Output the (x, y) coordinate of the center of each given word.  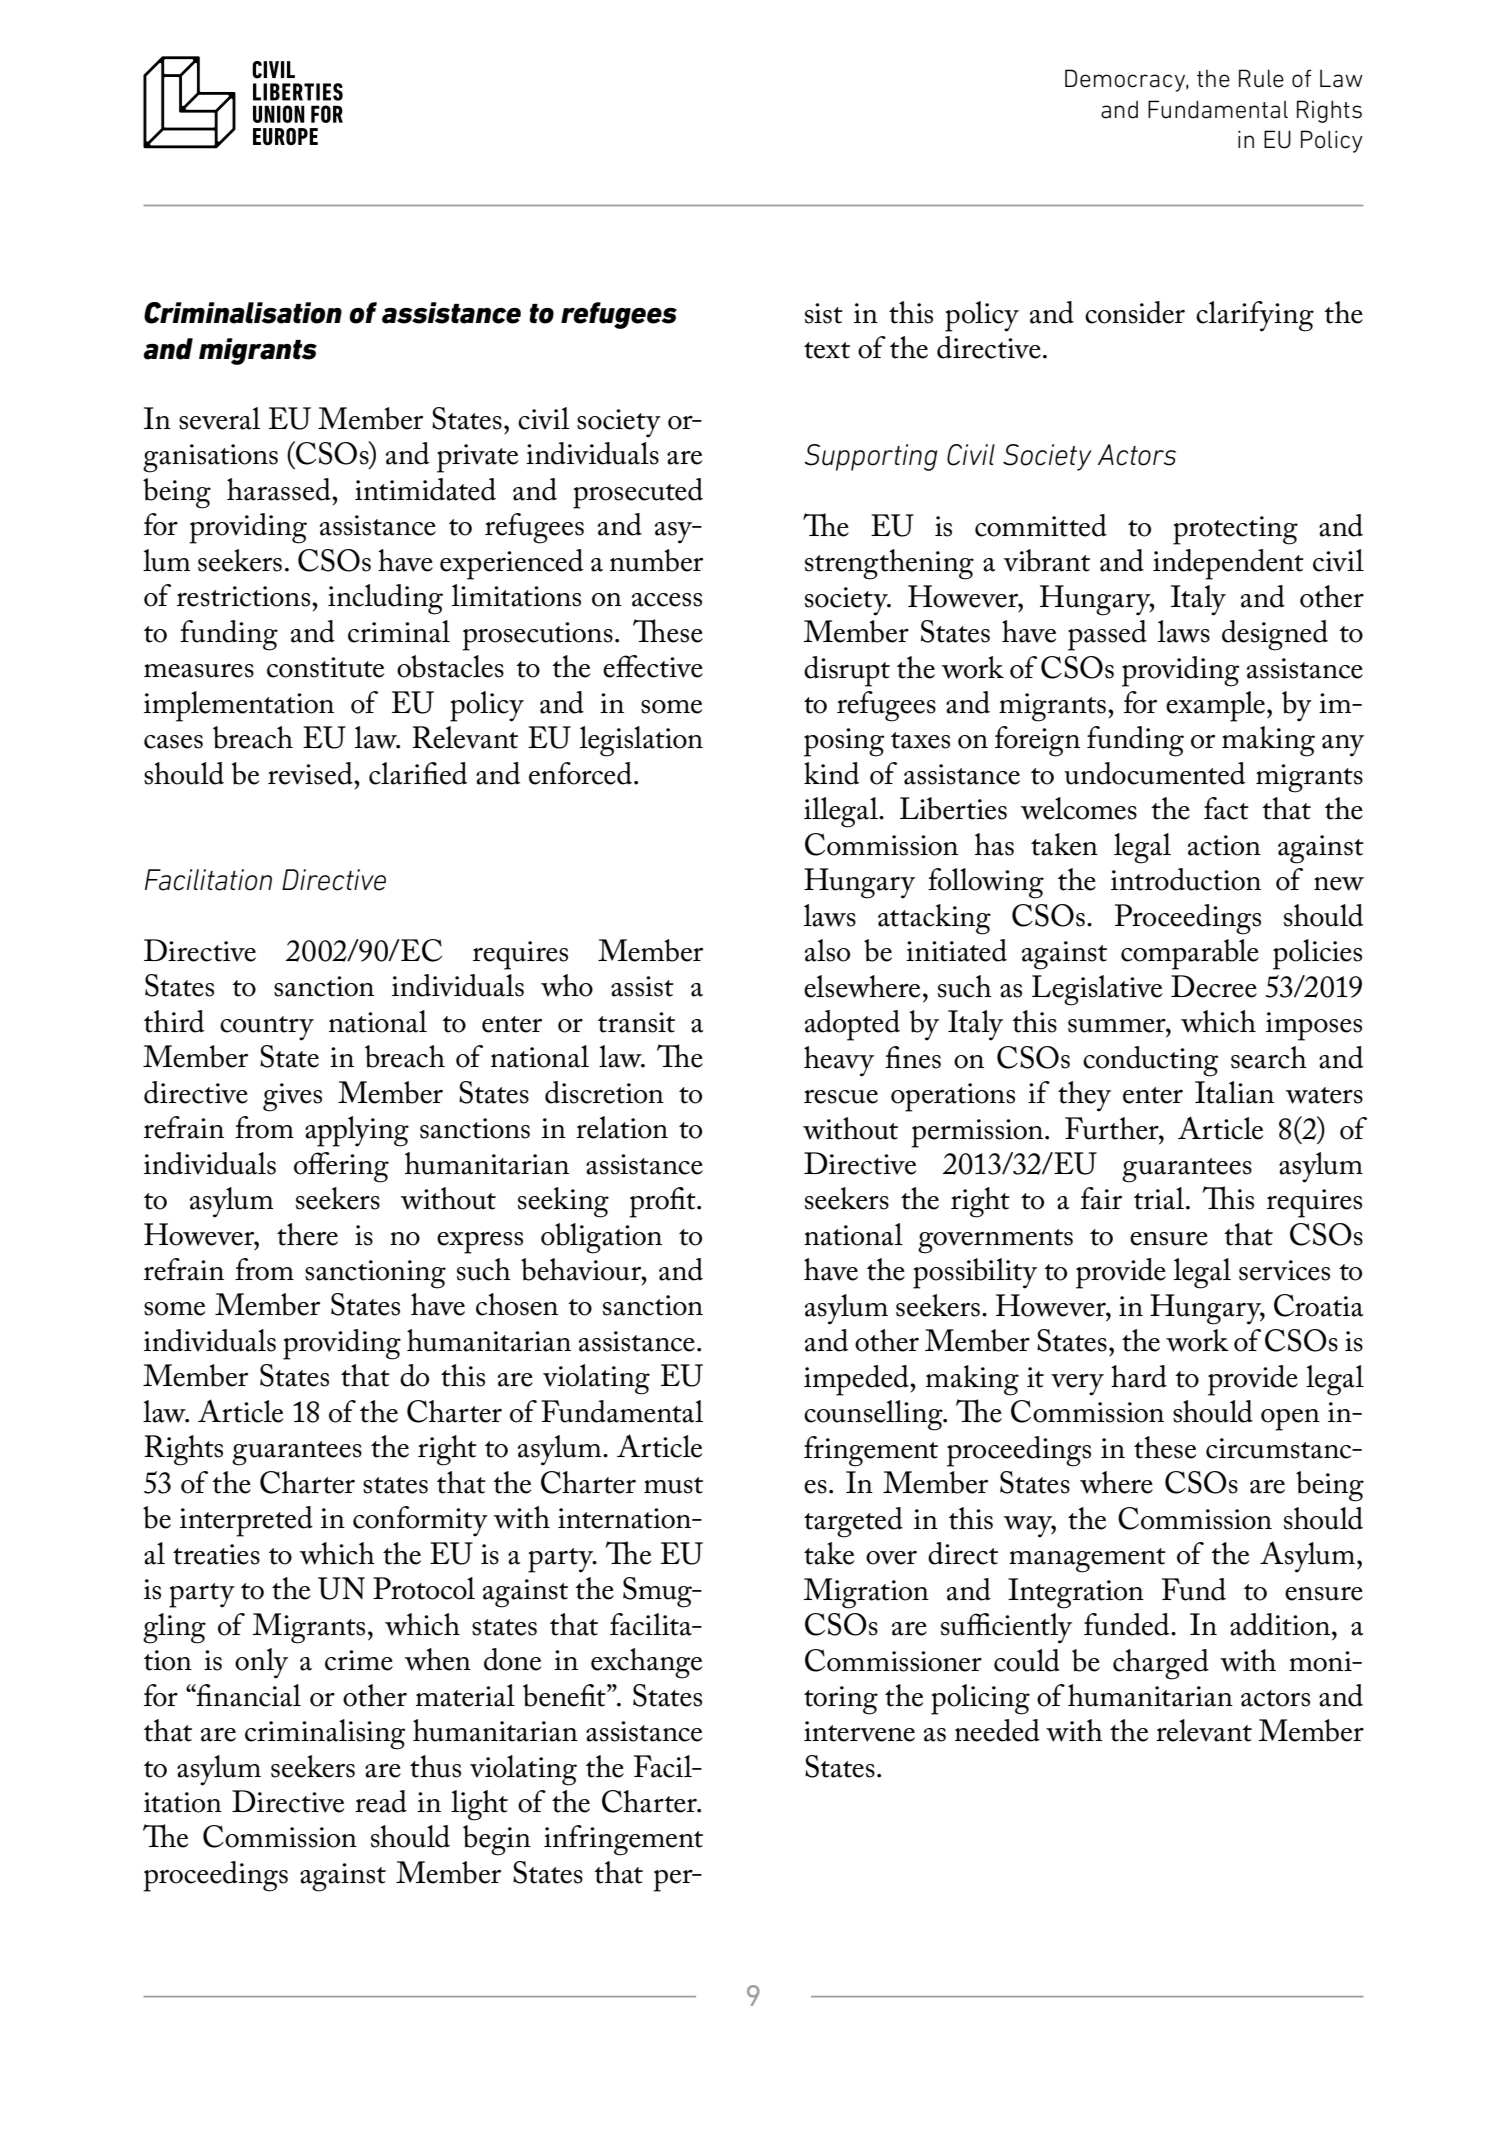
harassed (280, 489)
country (267, 1028)
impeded (857, 1380)
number (656, 560)
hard (1139, 1376)
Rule (1261, 78)
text (827, 350)
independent (1228, 564)
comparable (1190, 954)
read (381, 1801)
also (827, 950)
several (219, 418)
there (307, 1234)
